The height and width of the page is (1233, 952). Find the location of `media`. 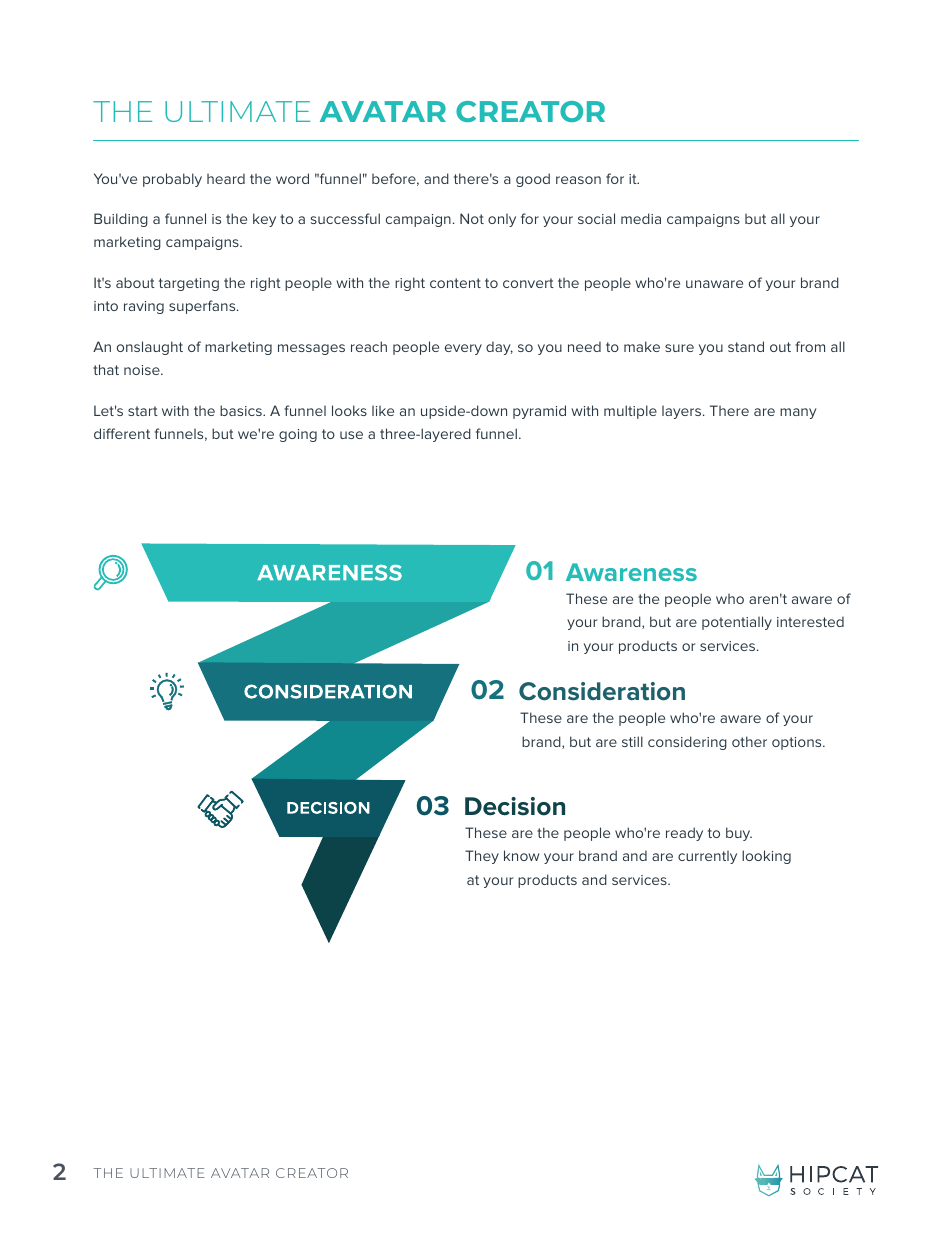

media is located at coordinates (641, 218).
